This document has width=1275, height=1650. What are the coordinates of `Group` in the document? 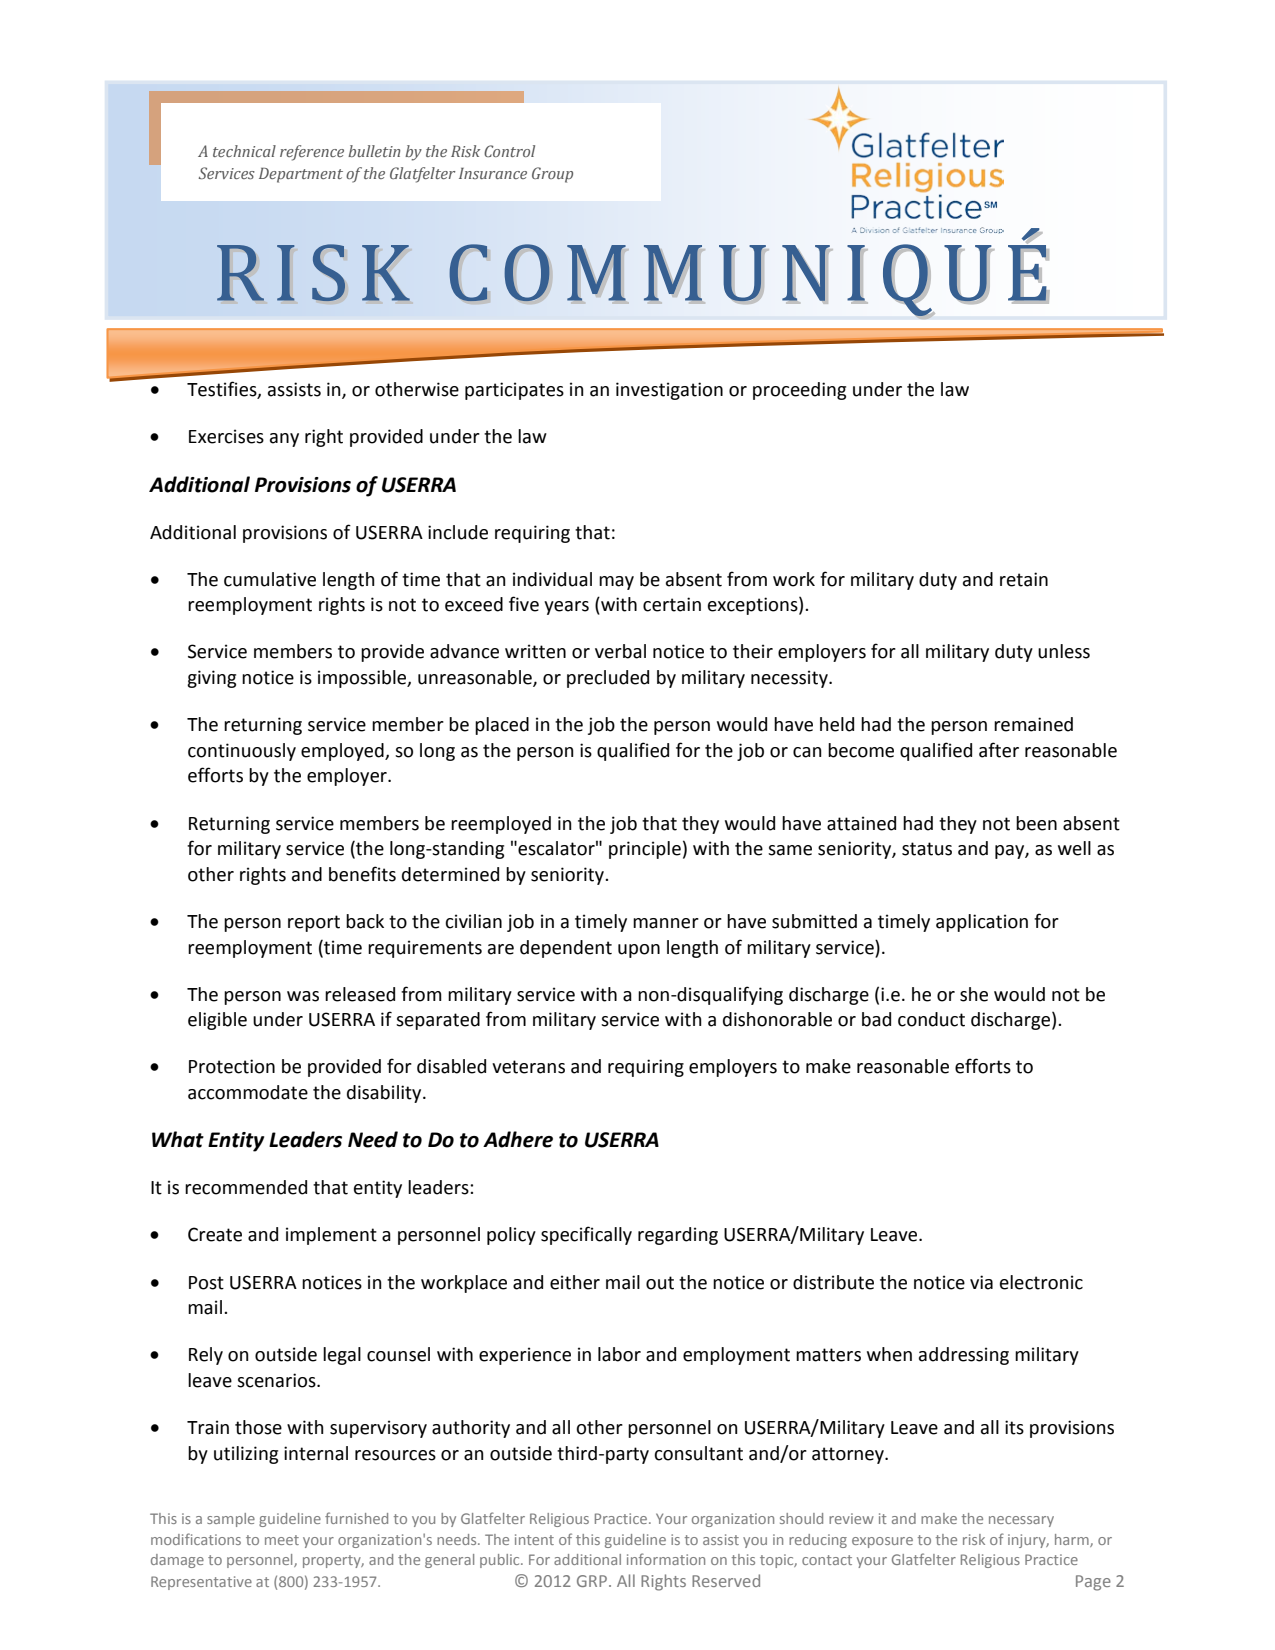 It's located at (552, 175).
